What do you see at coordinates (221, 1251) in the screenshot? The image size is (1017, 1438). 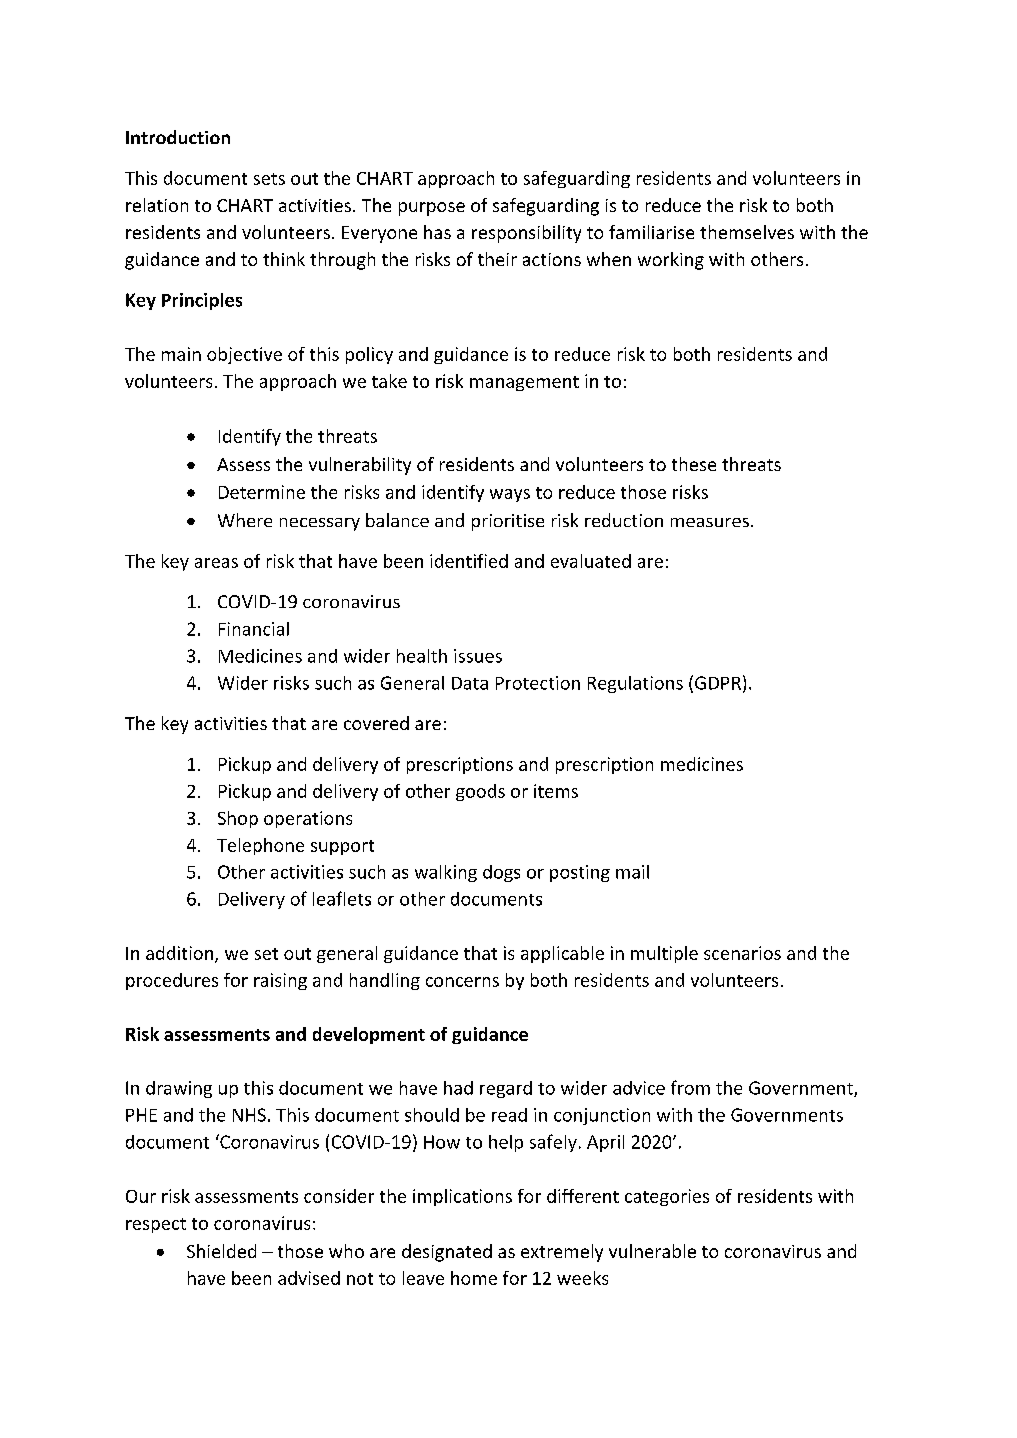 I see `Shielded` at bounding box center [221, 1251].
